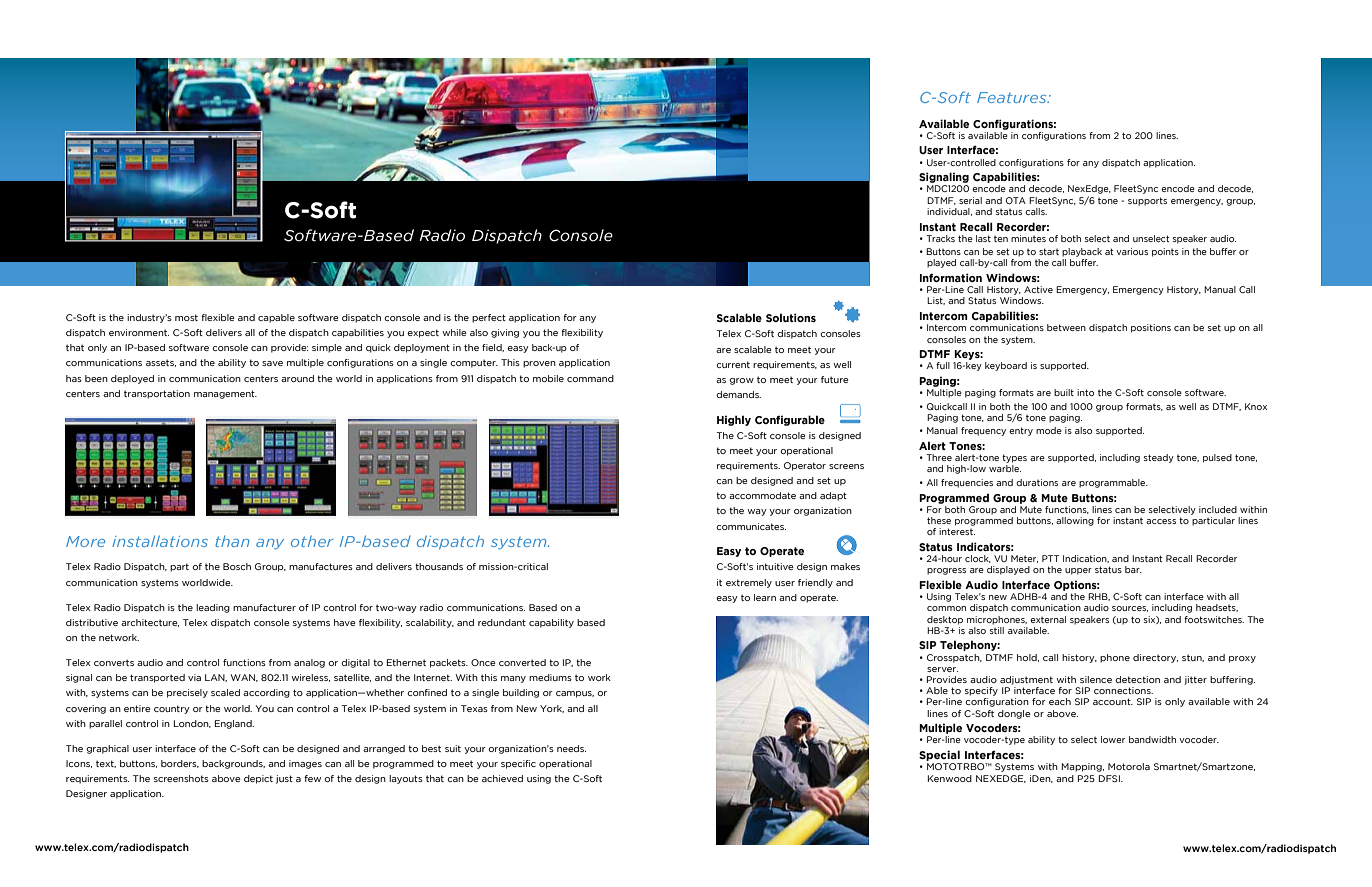  What do you see at coordinates (762, 495) in the screenshot?
I see `accommodate` at bounding box center [762, 495].
